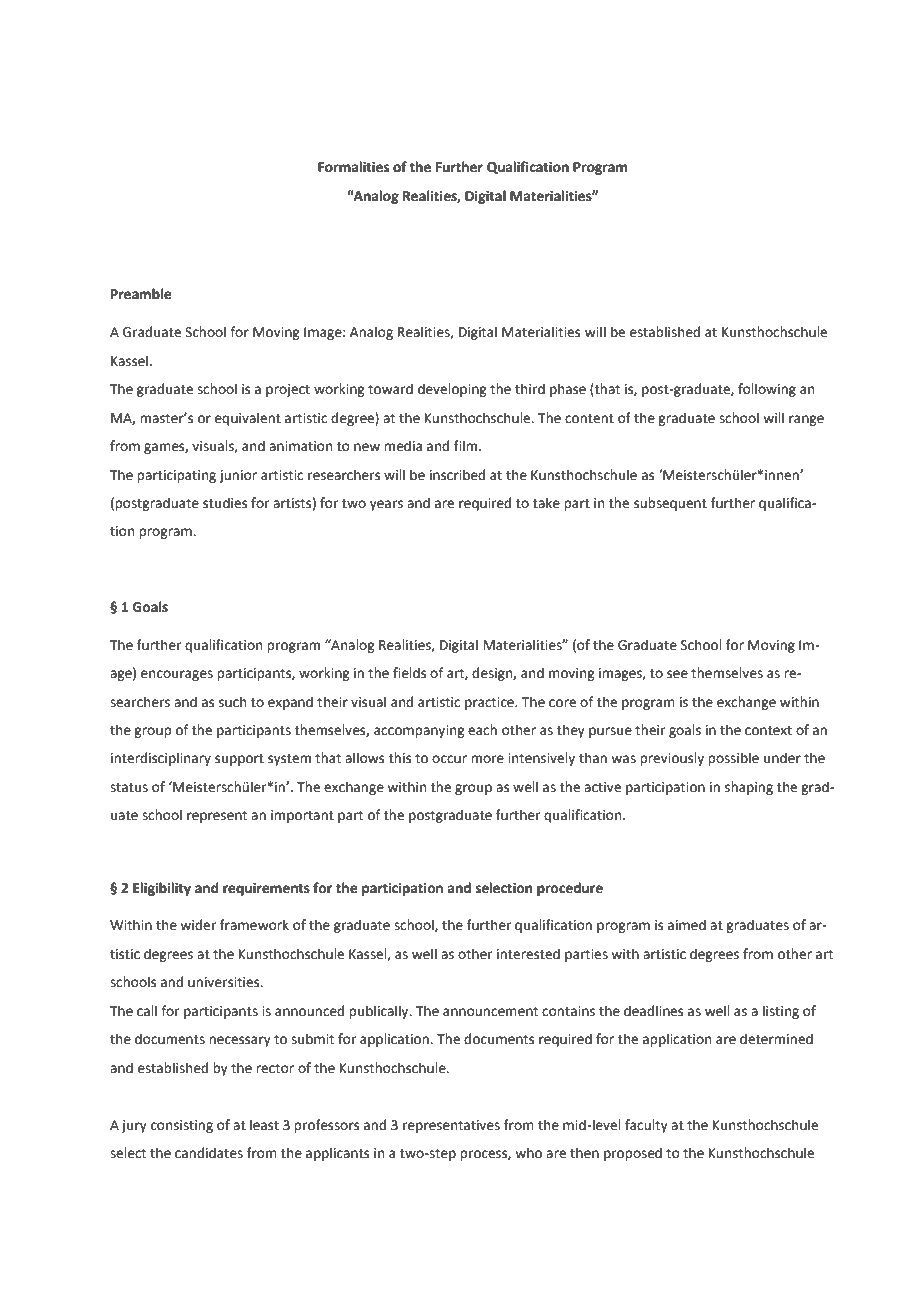  I want to click on see, so click(677, 674).
